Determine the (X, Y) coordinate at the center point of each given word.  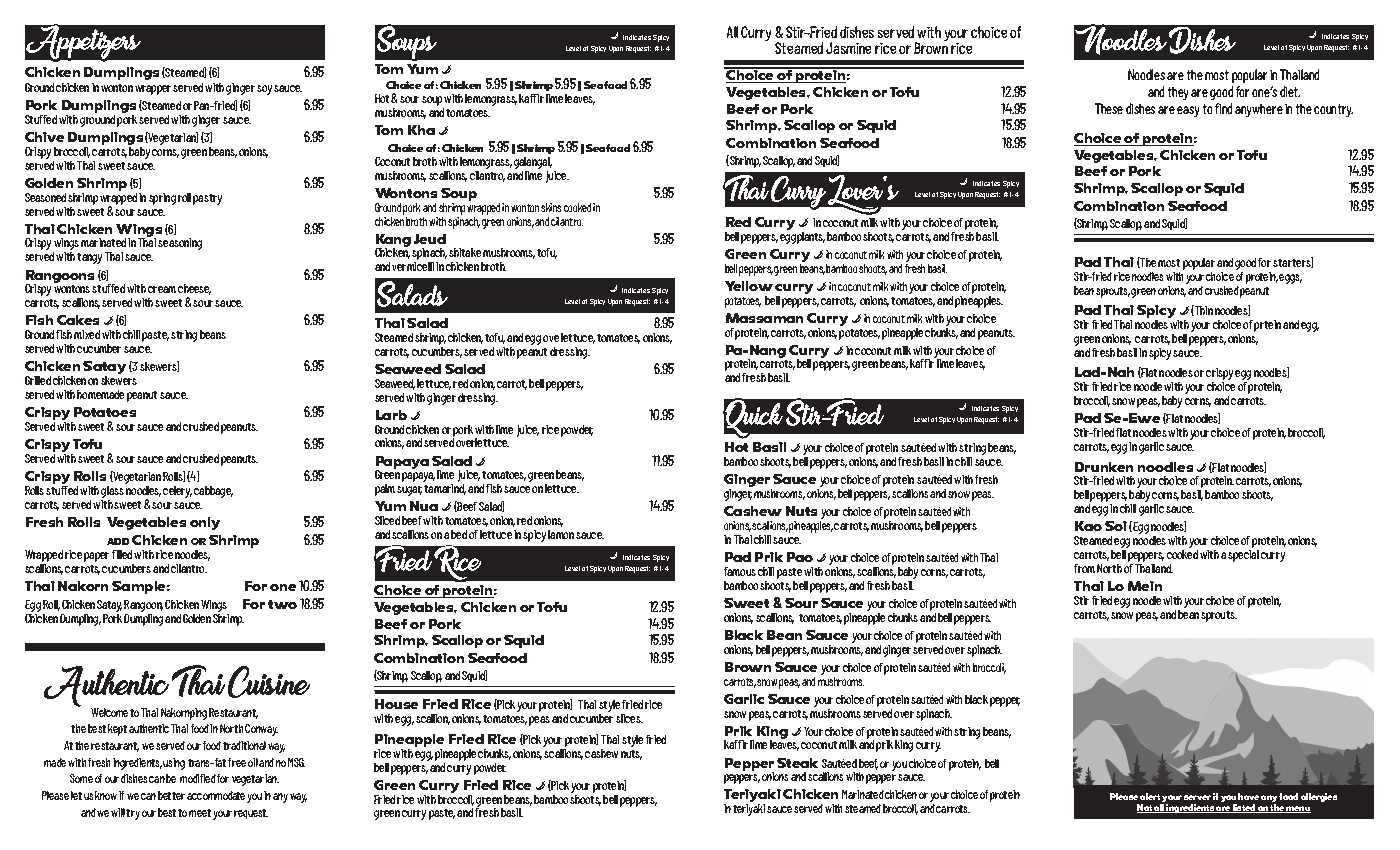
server (1197, 797)
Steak (797, 763)
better (171, 795)
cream (162, 289)
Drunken (1104, 467)
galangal (533, 164)
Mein (1145, 586)
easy (1188, 111)
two (282, 604)
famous (740, 571)
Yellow (749, 286)
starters (1293, 262)
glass (113, 492)
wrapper (154, 90)
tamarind (445, 489)
